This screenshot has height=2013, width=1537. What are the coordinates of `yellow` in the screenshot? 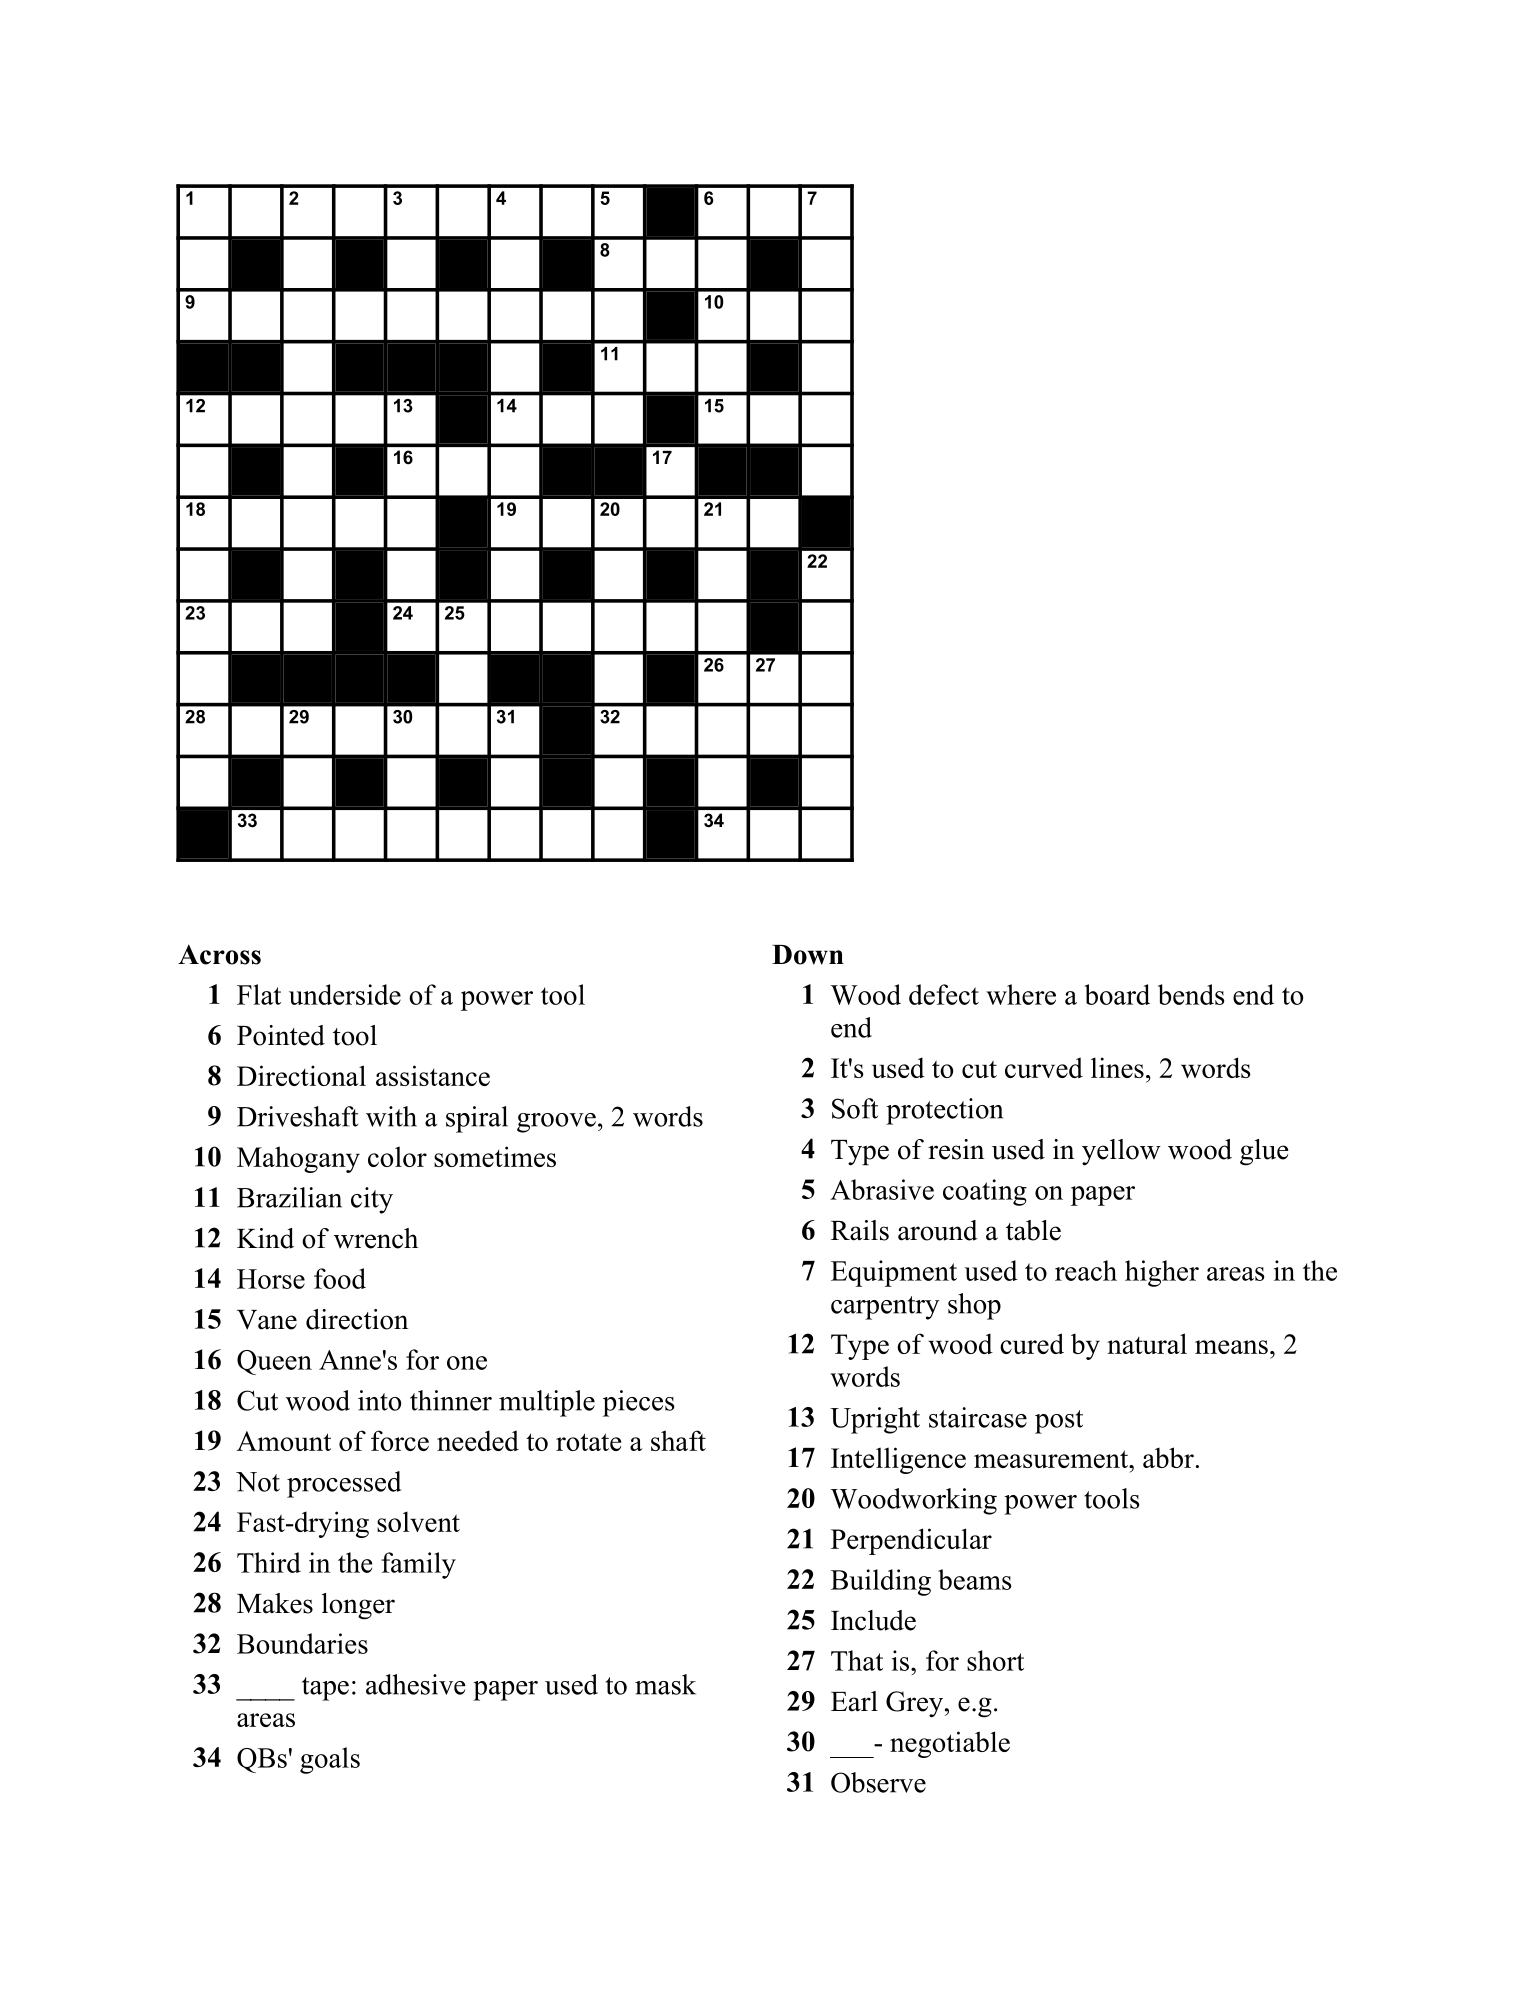 It's located at (1121, 1152).
